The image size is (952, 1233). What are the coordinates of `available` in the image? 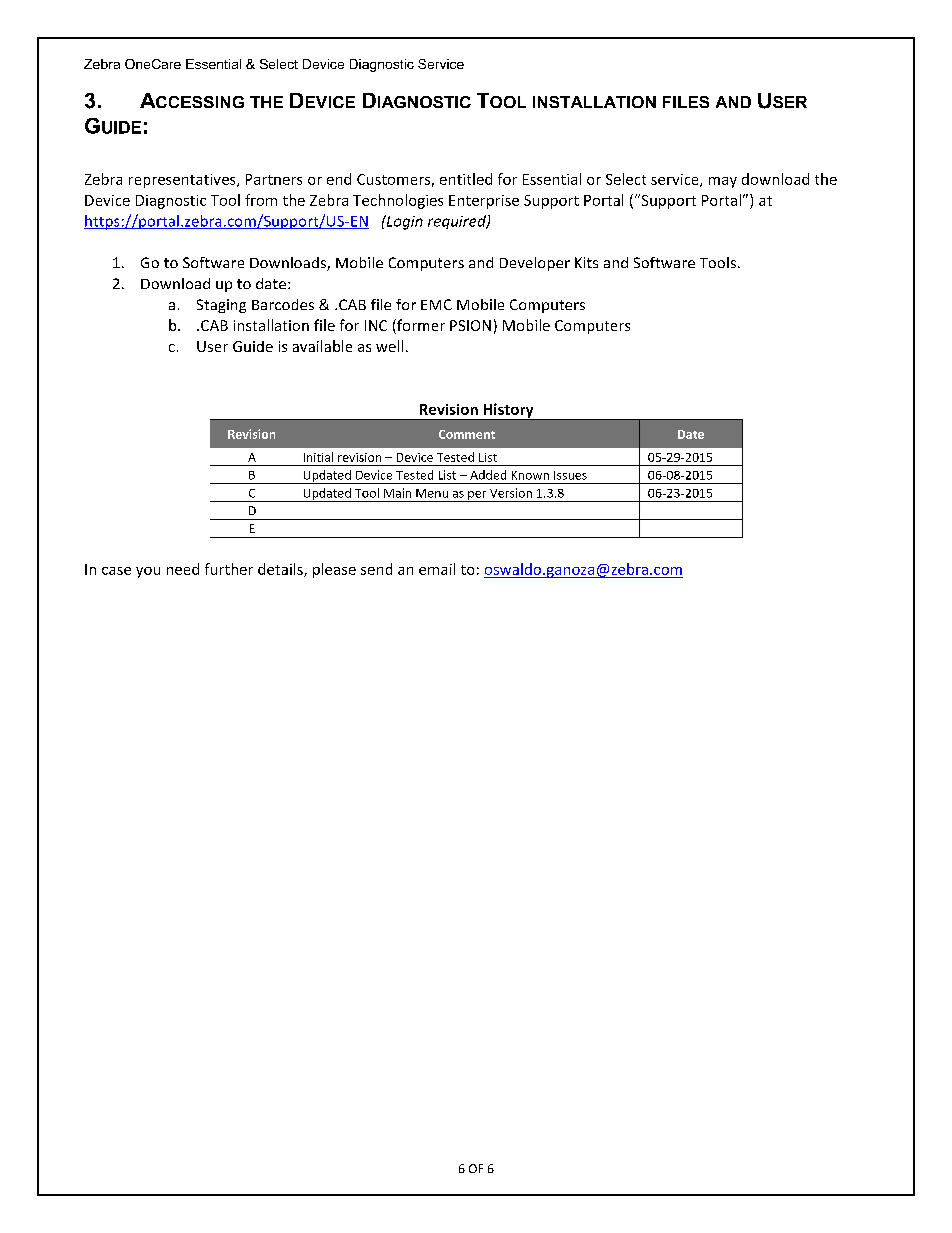 It's located at (322, 346).
